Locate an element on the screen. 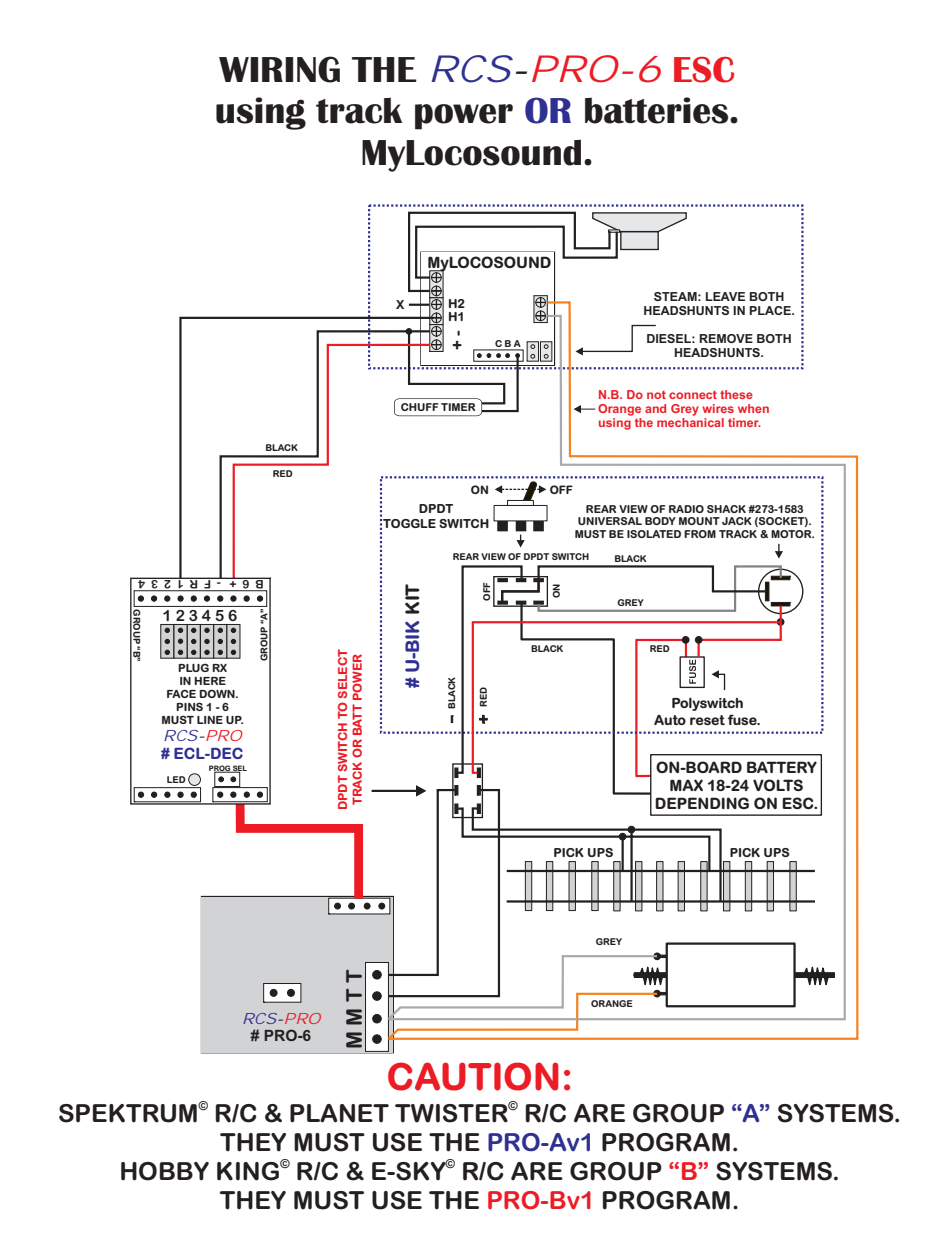 This screenshot has height=1233, width=952. HOBBY is located at coordinates (165, 1171).
